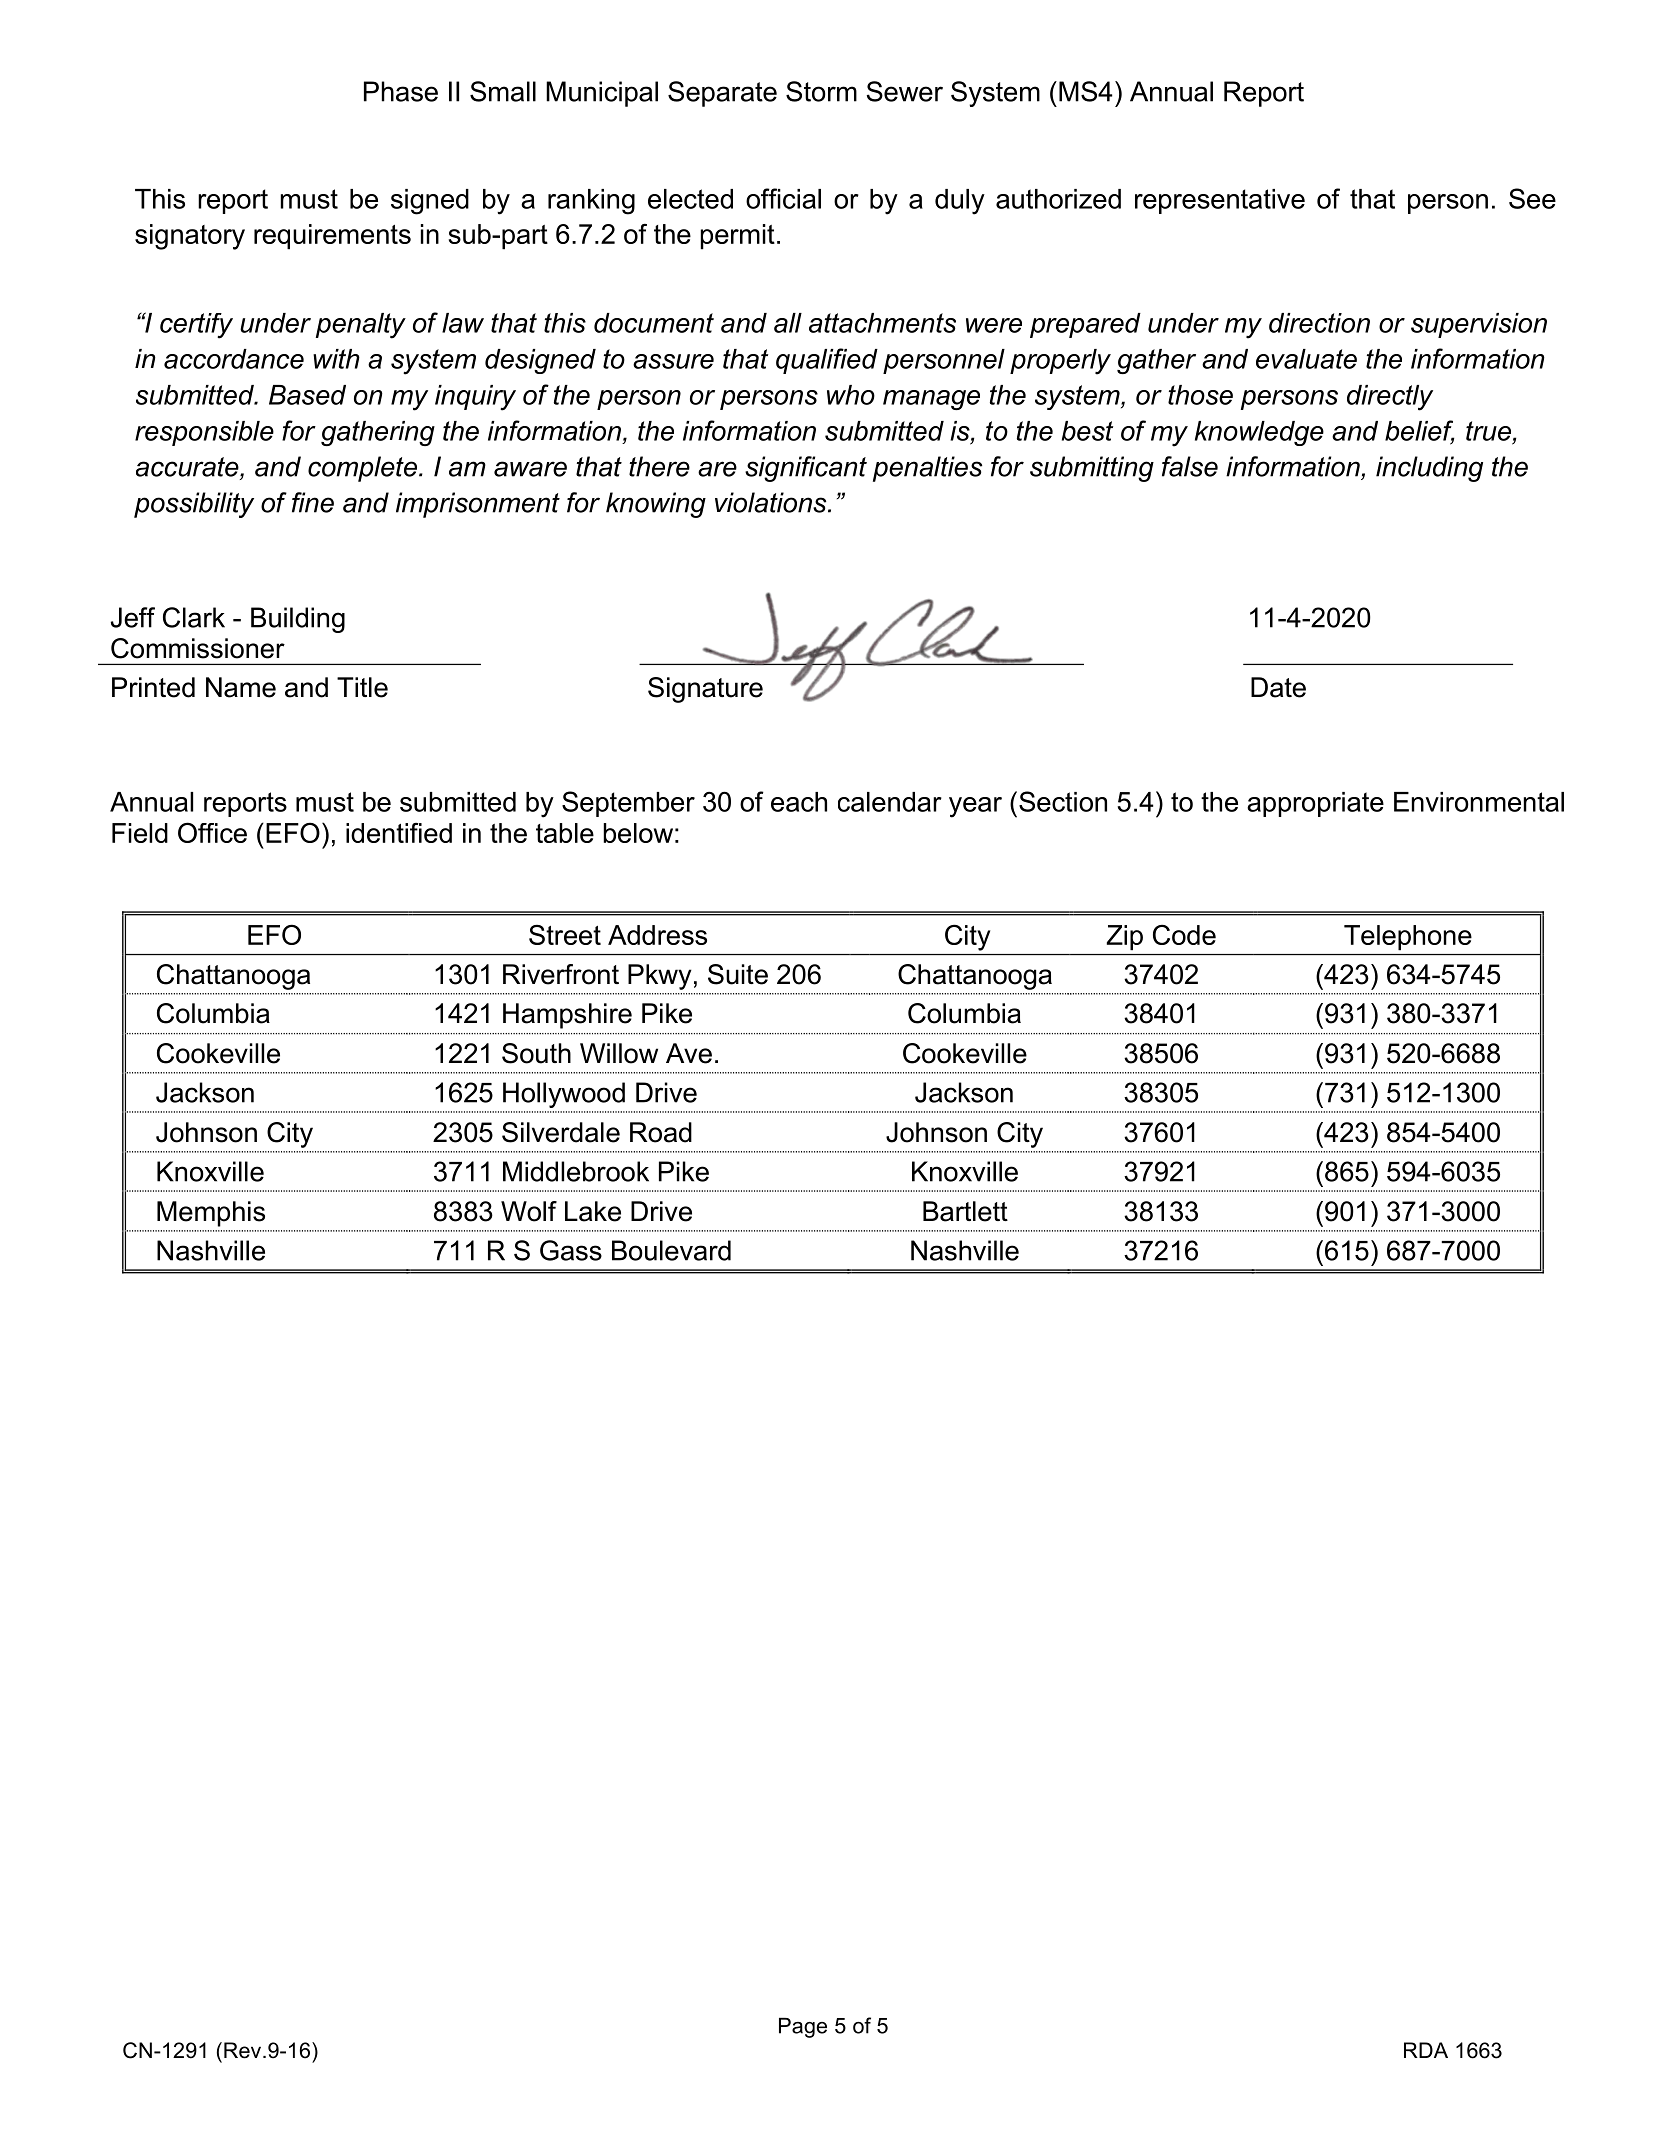 The width and height of the screenshot is (1666, 2156). I want to click on Gass, so click(571, 1250).
